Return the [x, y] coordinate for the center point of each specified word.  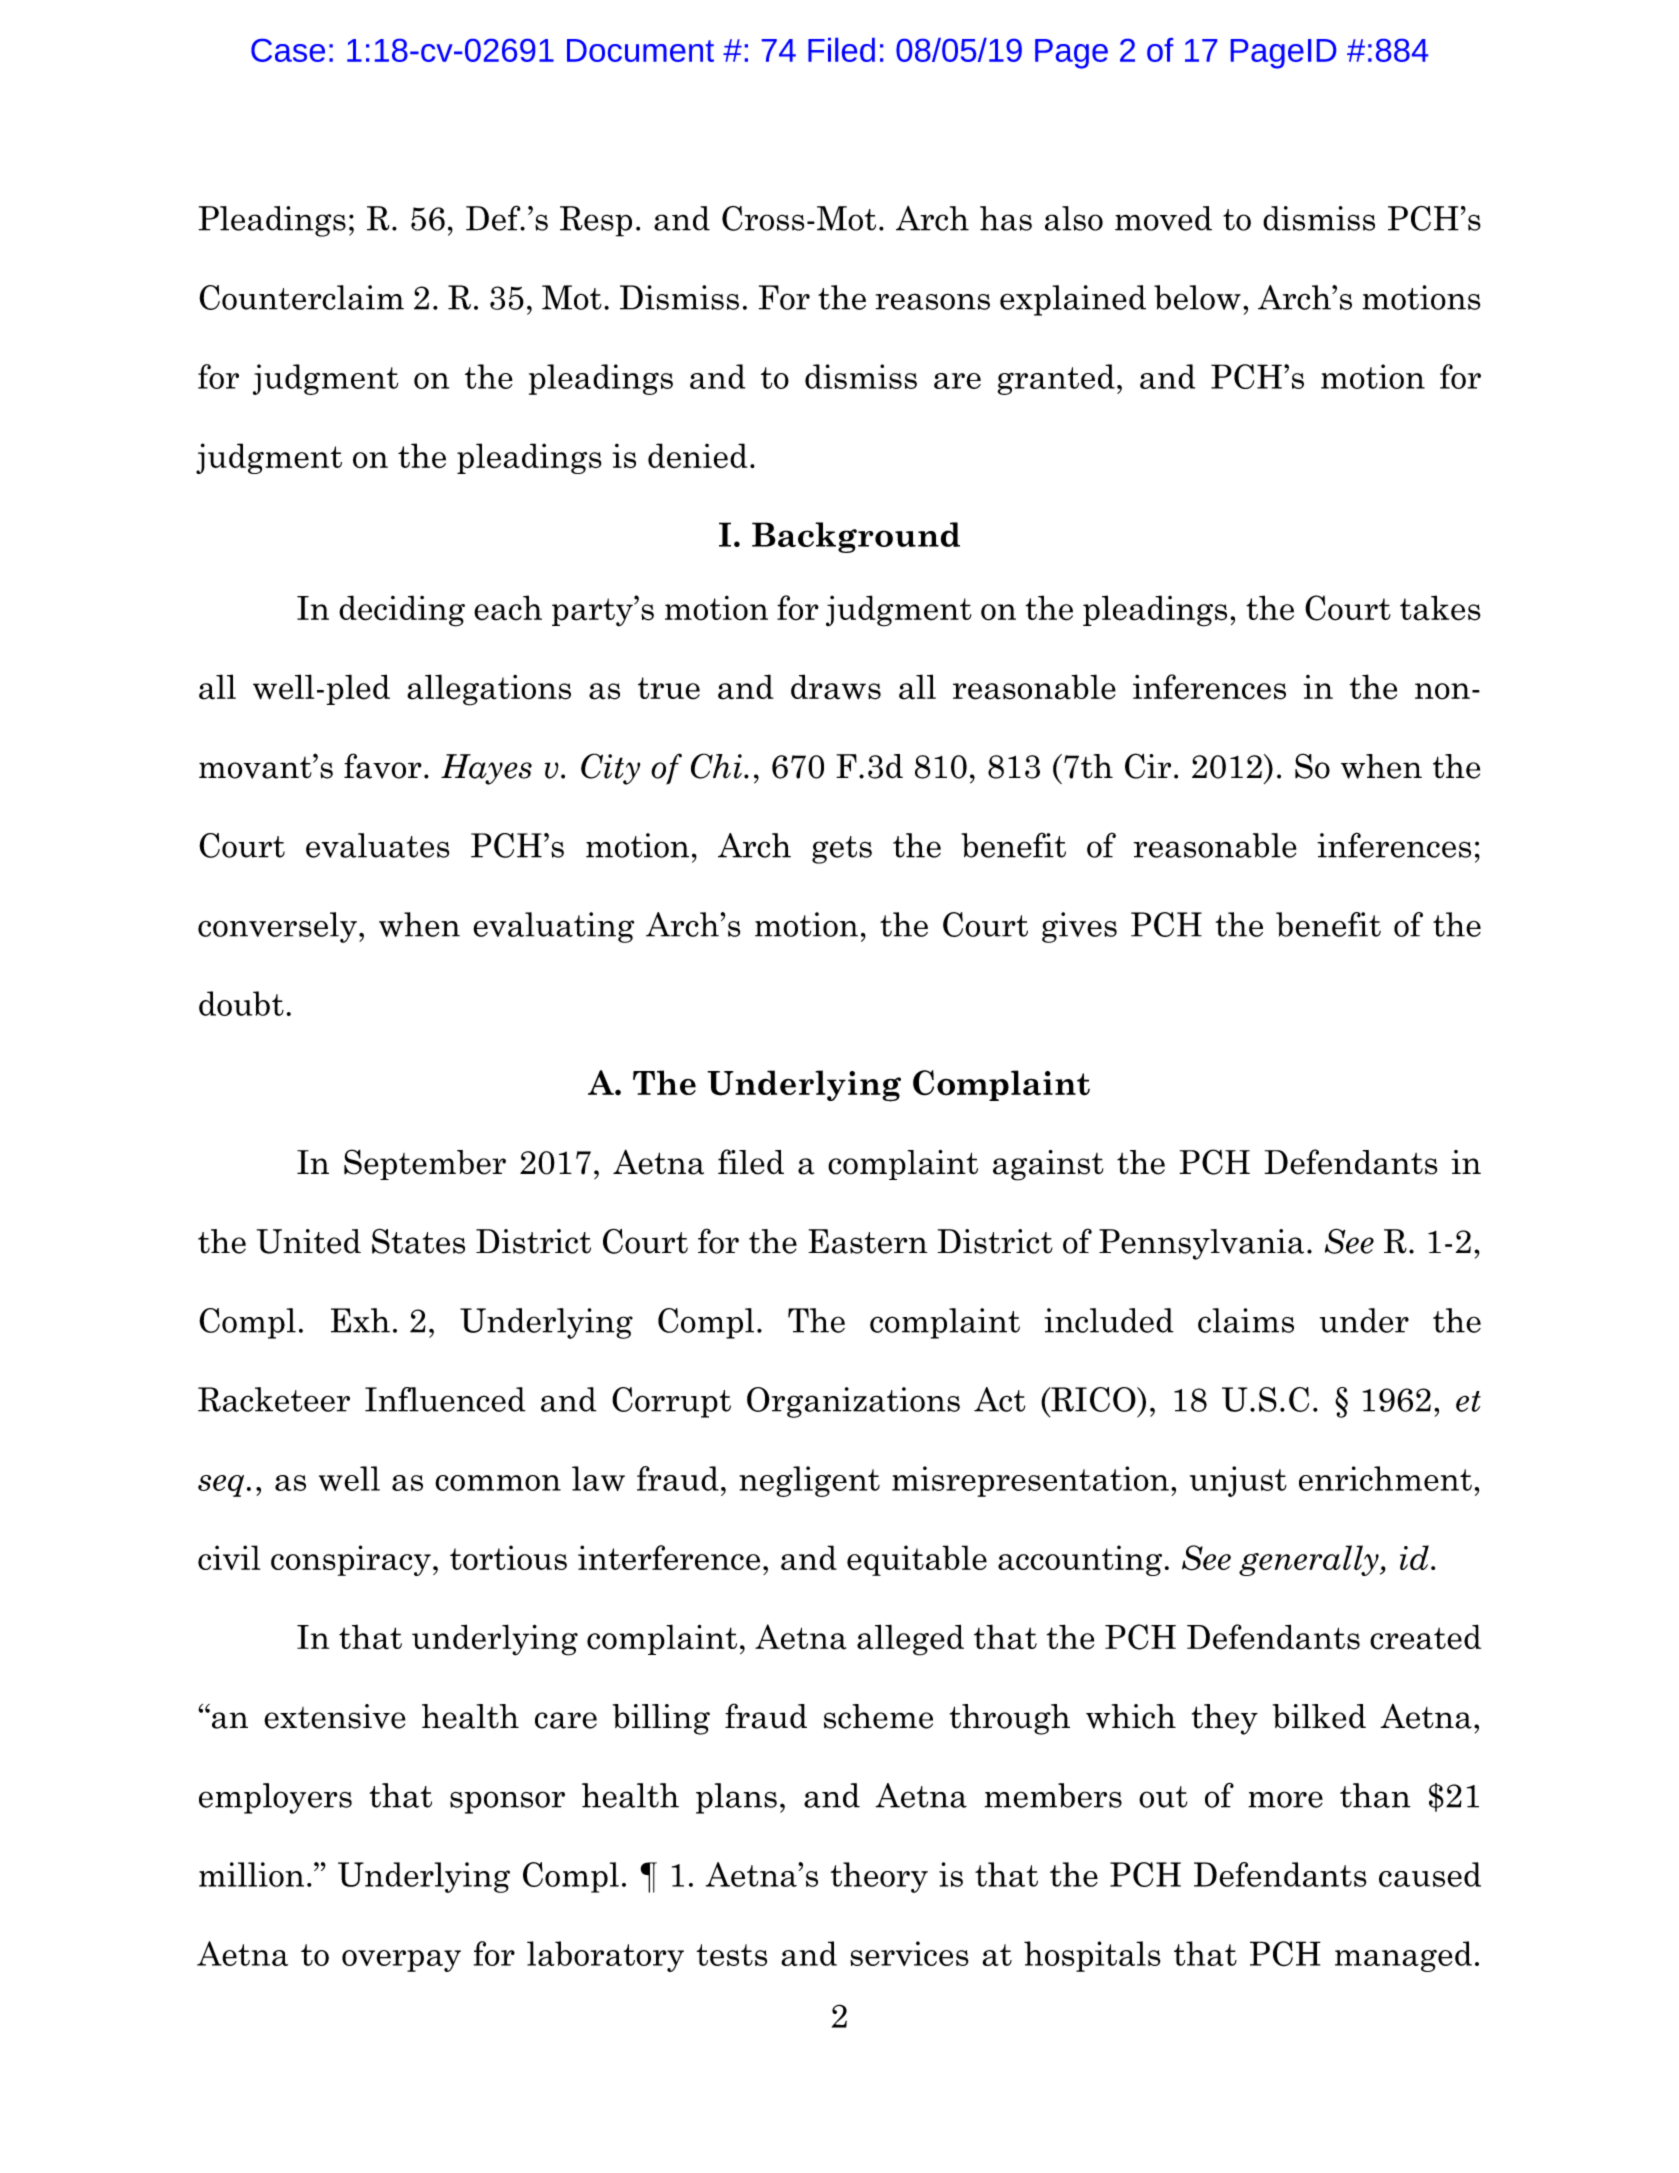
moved [1163, 218]
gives [1079, 927]
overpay [401, 1961]
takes [1440, 608]
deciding [402, 611]
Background [856, 537]
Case [288, 50]
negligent [809, 1481]
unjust [1238, 1481]
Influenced [445, 1399]
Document [640, 50]
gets [842, 850]
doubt [241, 1003]
